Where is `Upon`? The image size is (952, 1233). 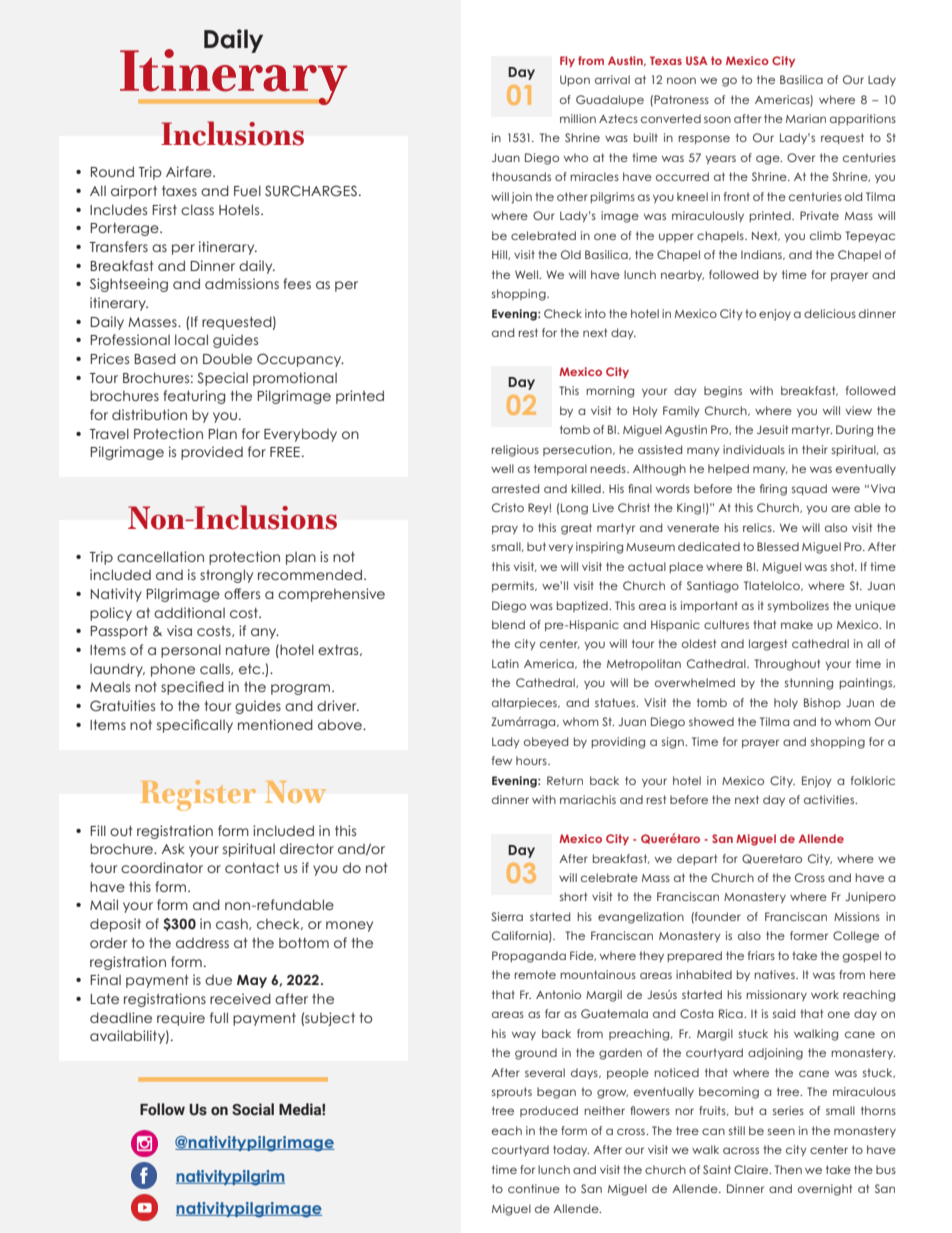 Upon is located at coordinates (575, 80).
